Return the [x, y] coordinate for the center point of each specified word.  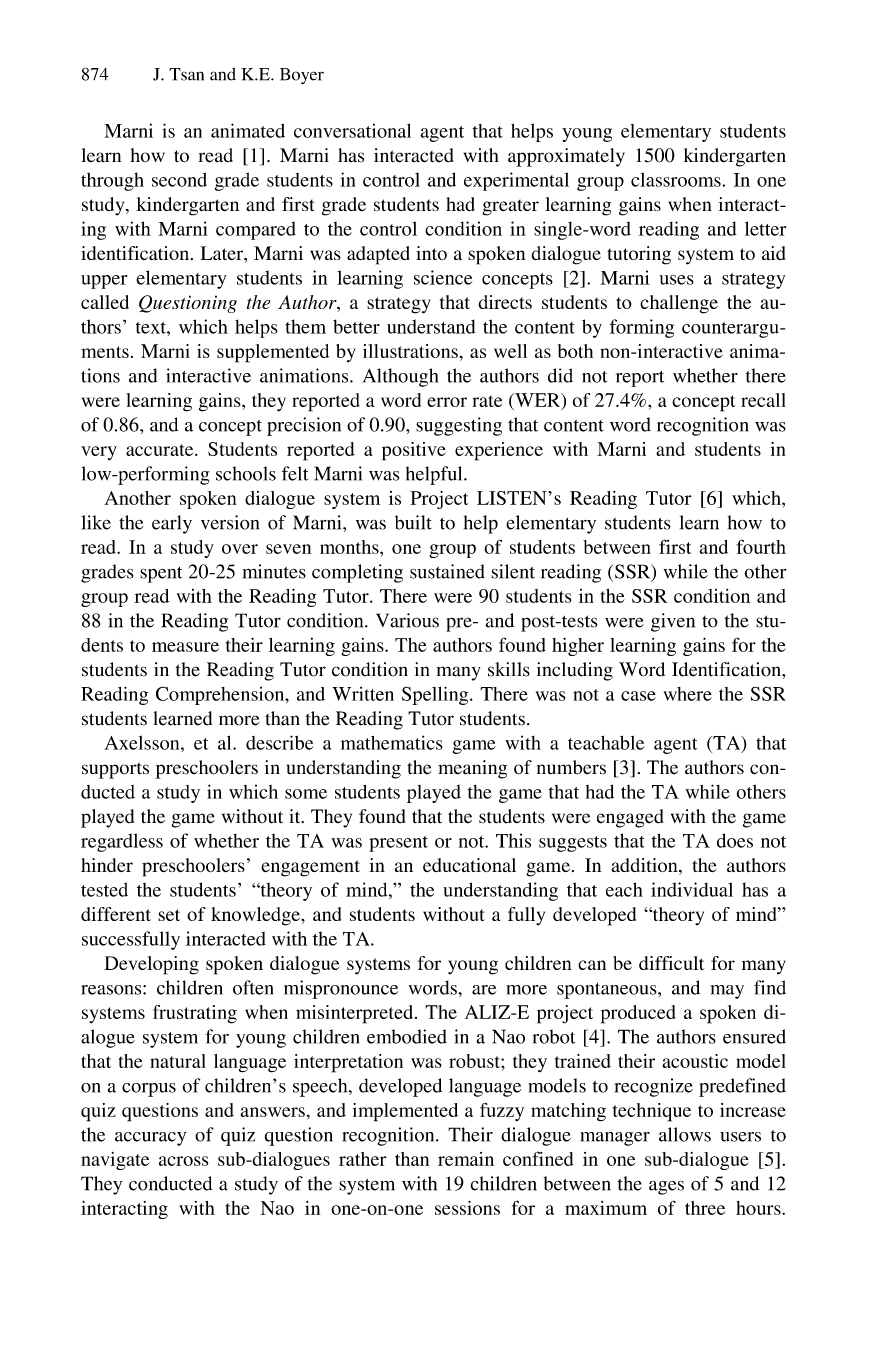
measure [185, 647]
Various [407, 620]
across [184, 1161]
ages [666, 1187]
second [179, 179]
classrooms [677, 179]
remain [466, 1159]
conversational [352, 130]
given [673, 622]
